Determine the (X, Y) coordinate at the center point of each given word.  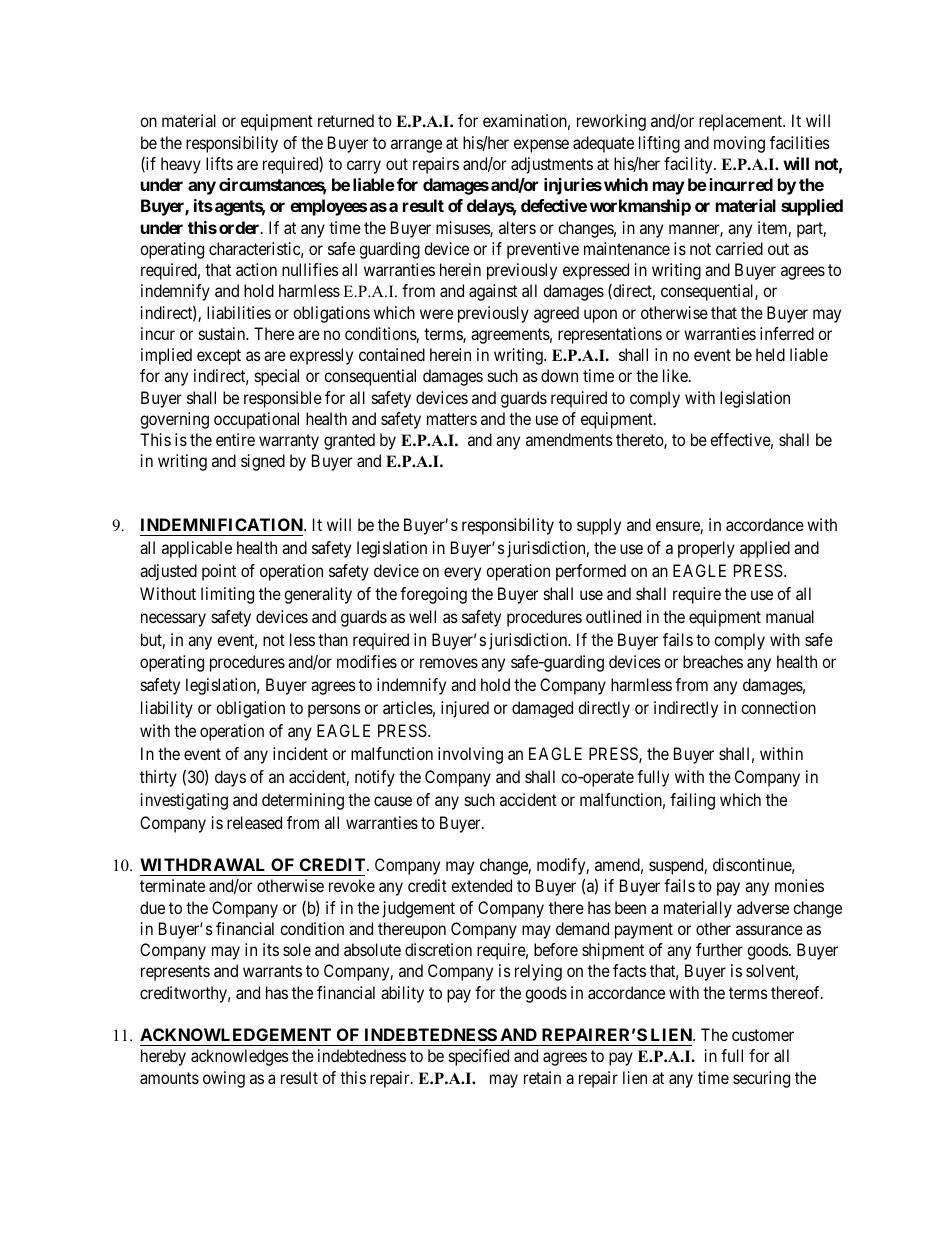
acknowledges (240, 1057)
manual (790, 616)
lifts (219, 163)
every (462, 574)
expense (541, 146)
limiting (227, 595)
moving (739, 144)
